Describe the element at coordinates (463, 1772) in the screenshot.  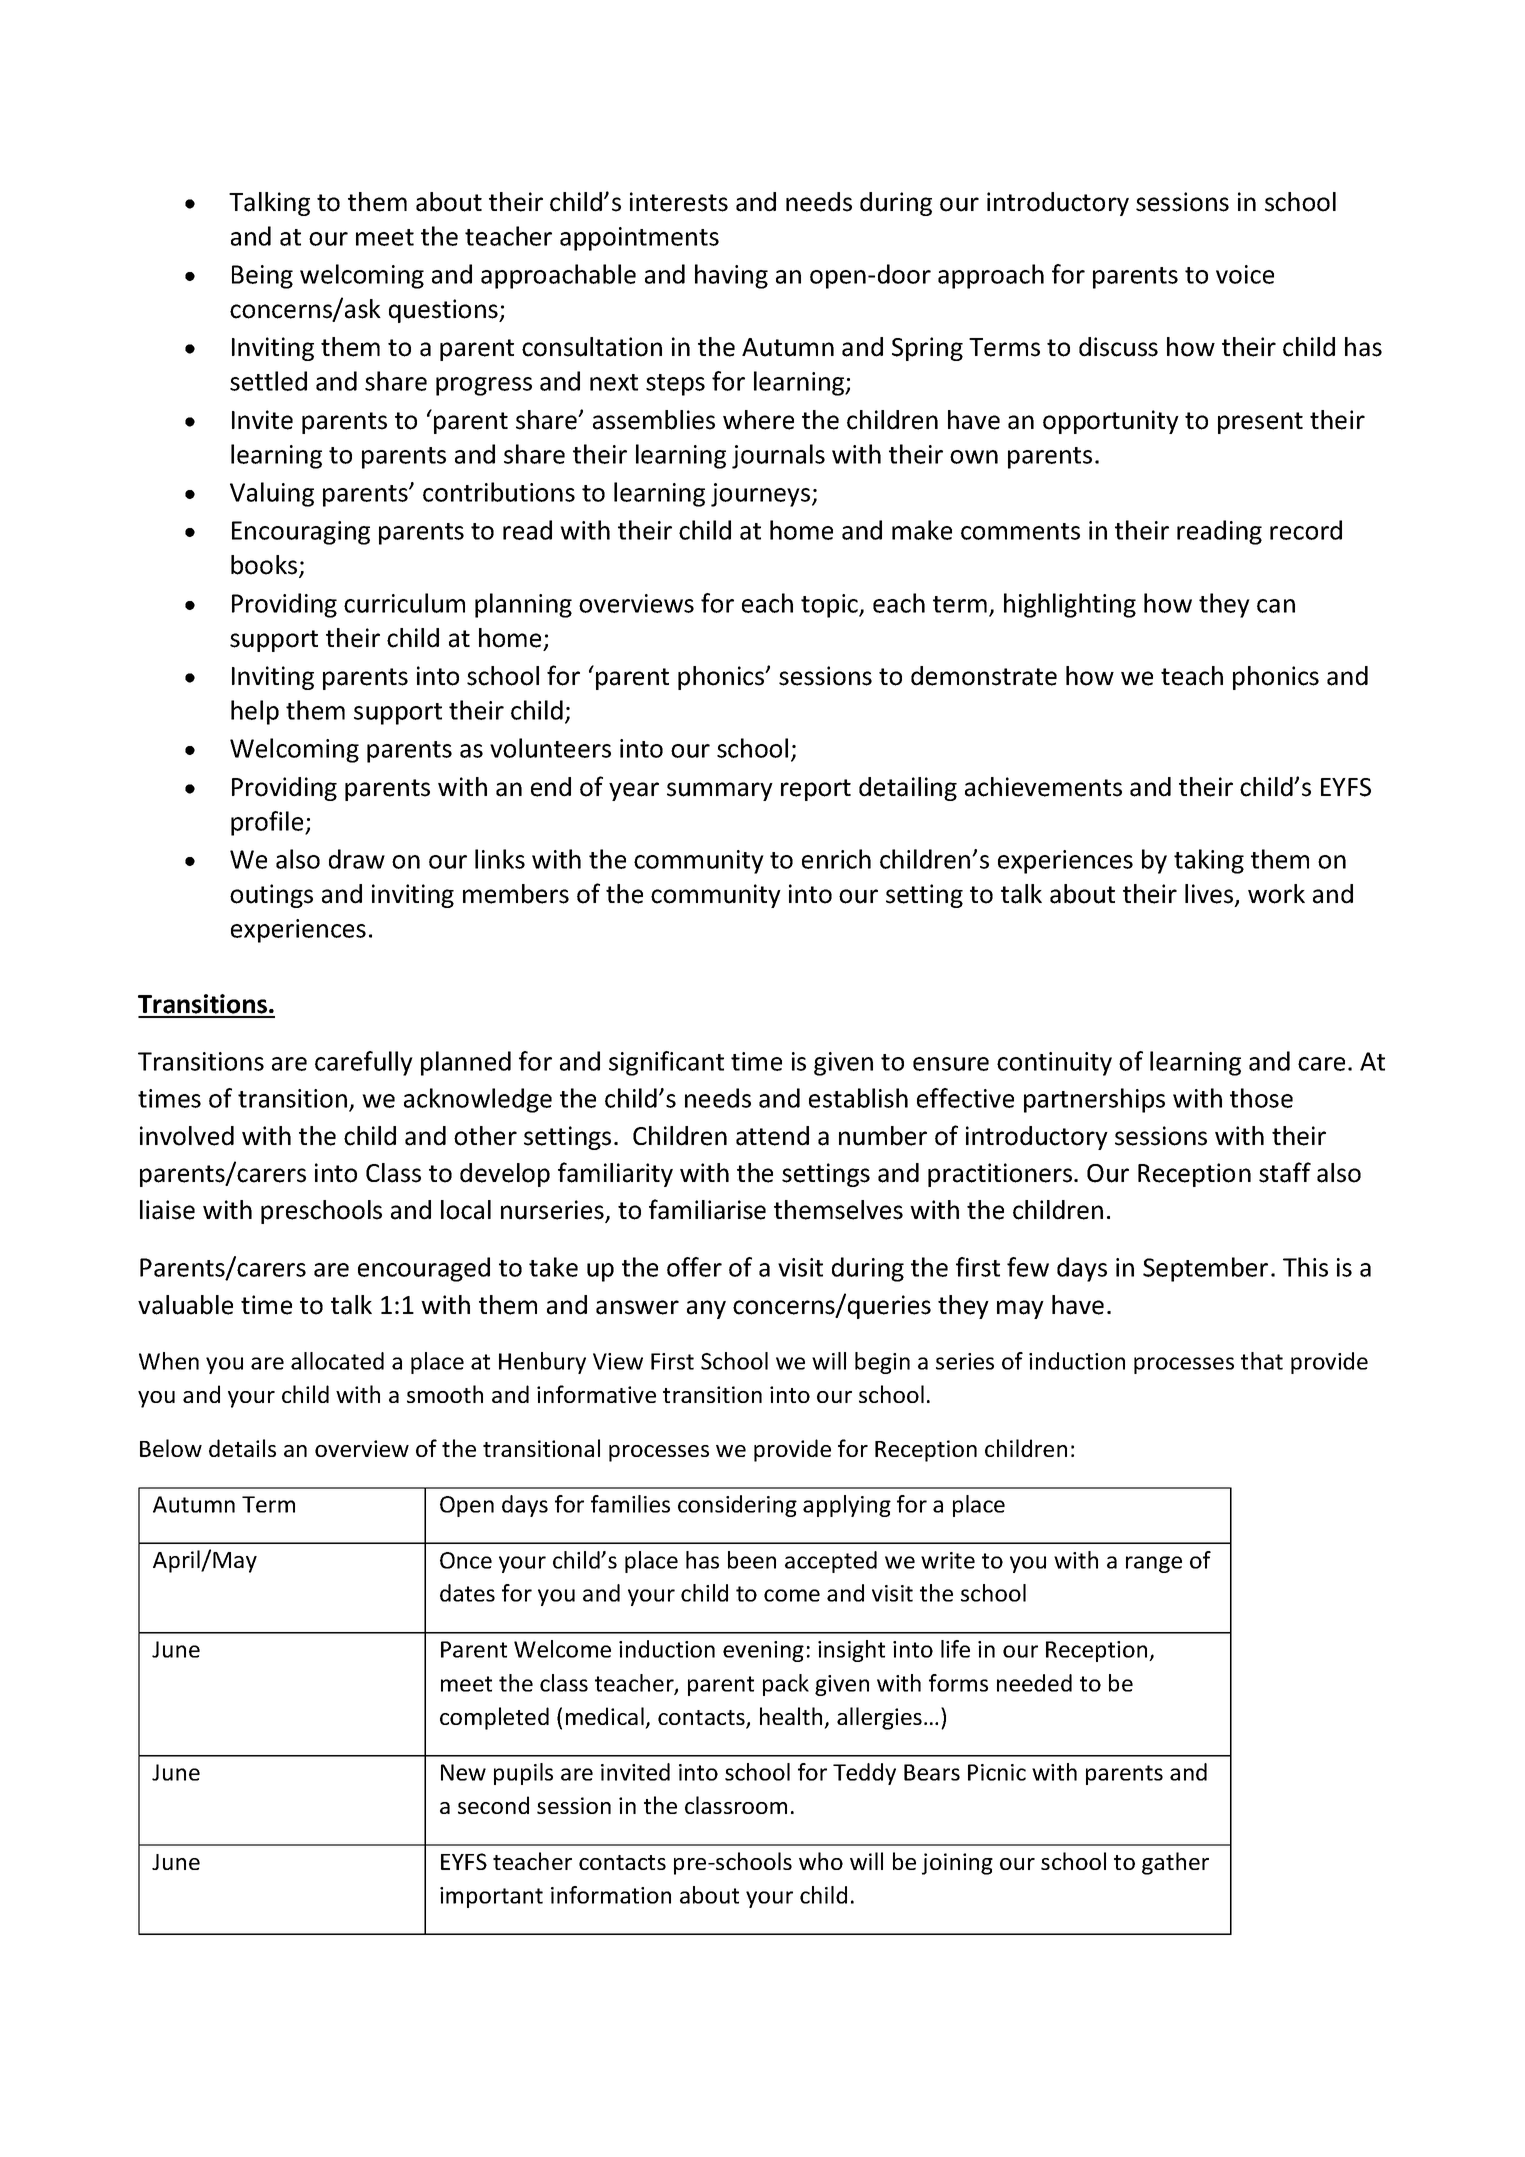
I see `New` at that location.
